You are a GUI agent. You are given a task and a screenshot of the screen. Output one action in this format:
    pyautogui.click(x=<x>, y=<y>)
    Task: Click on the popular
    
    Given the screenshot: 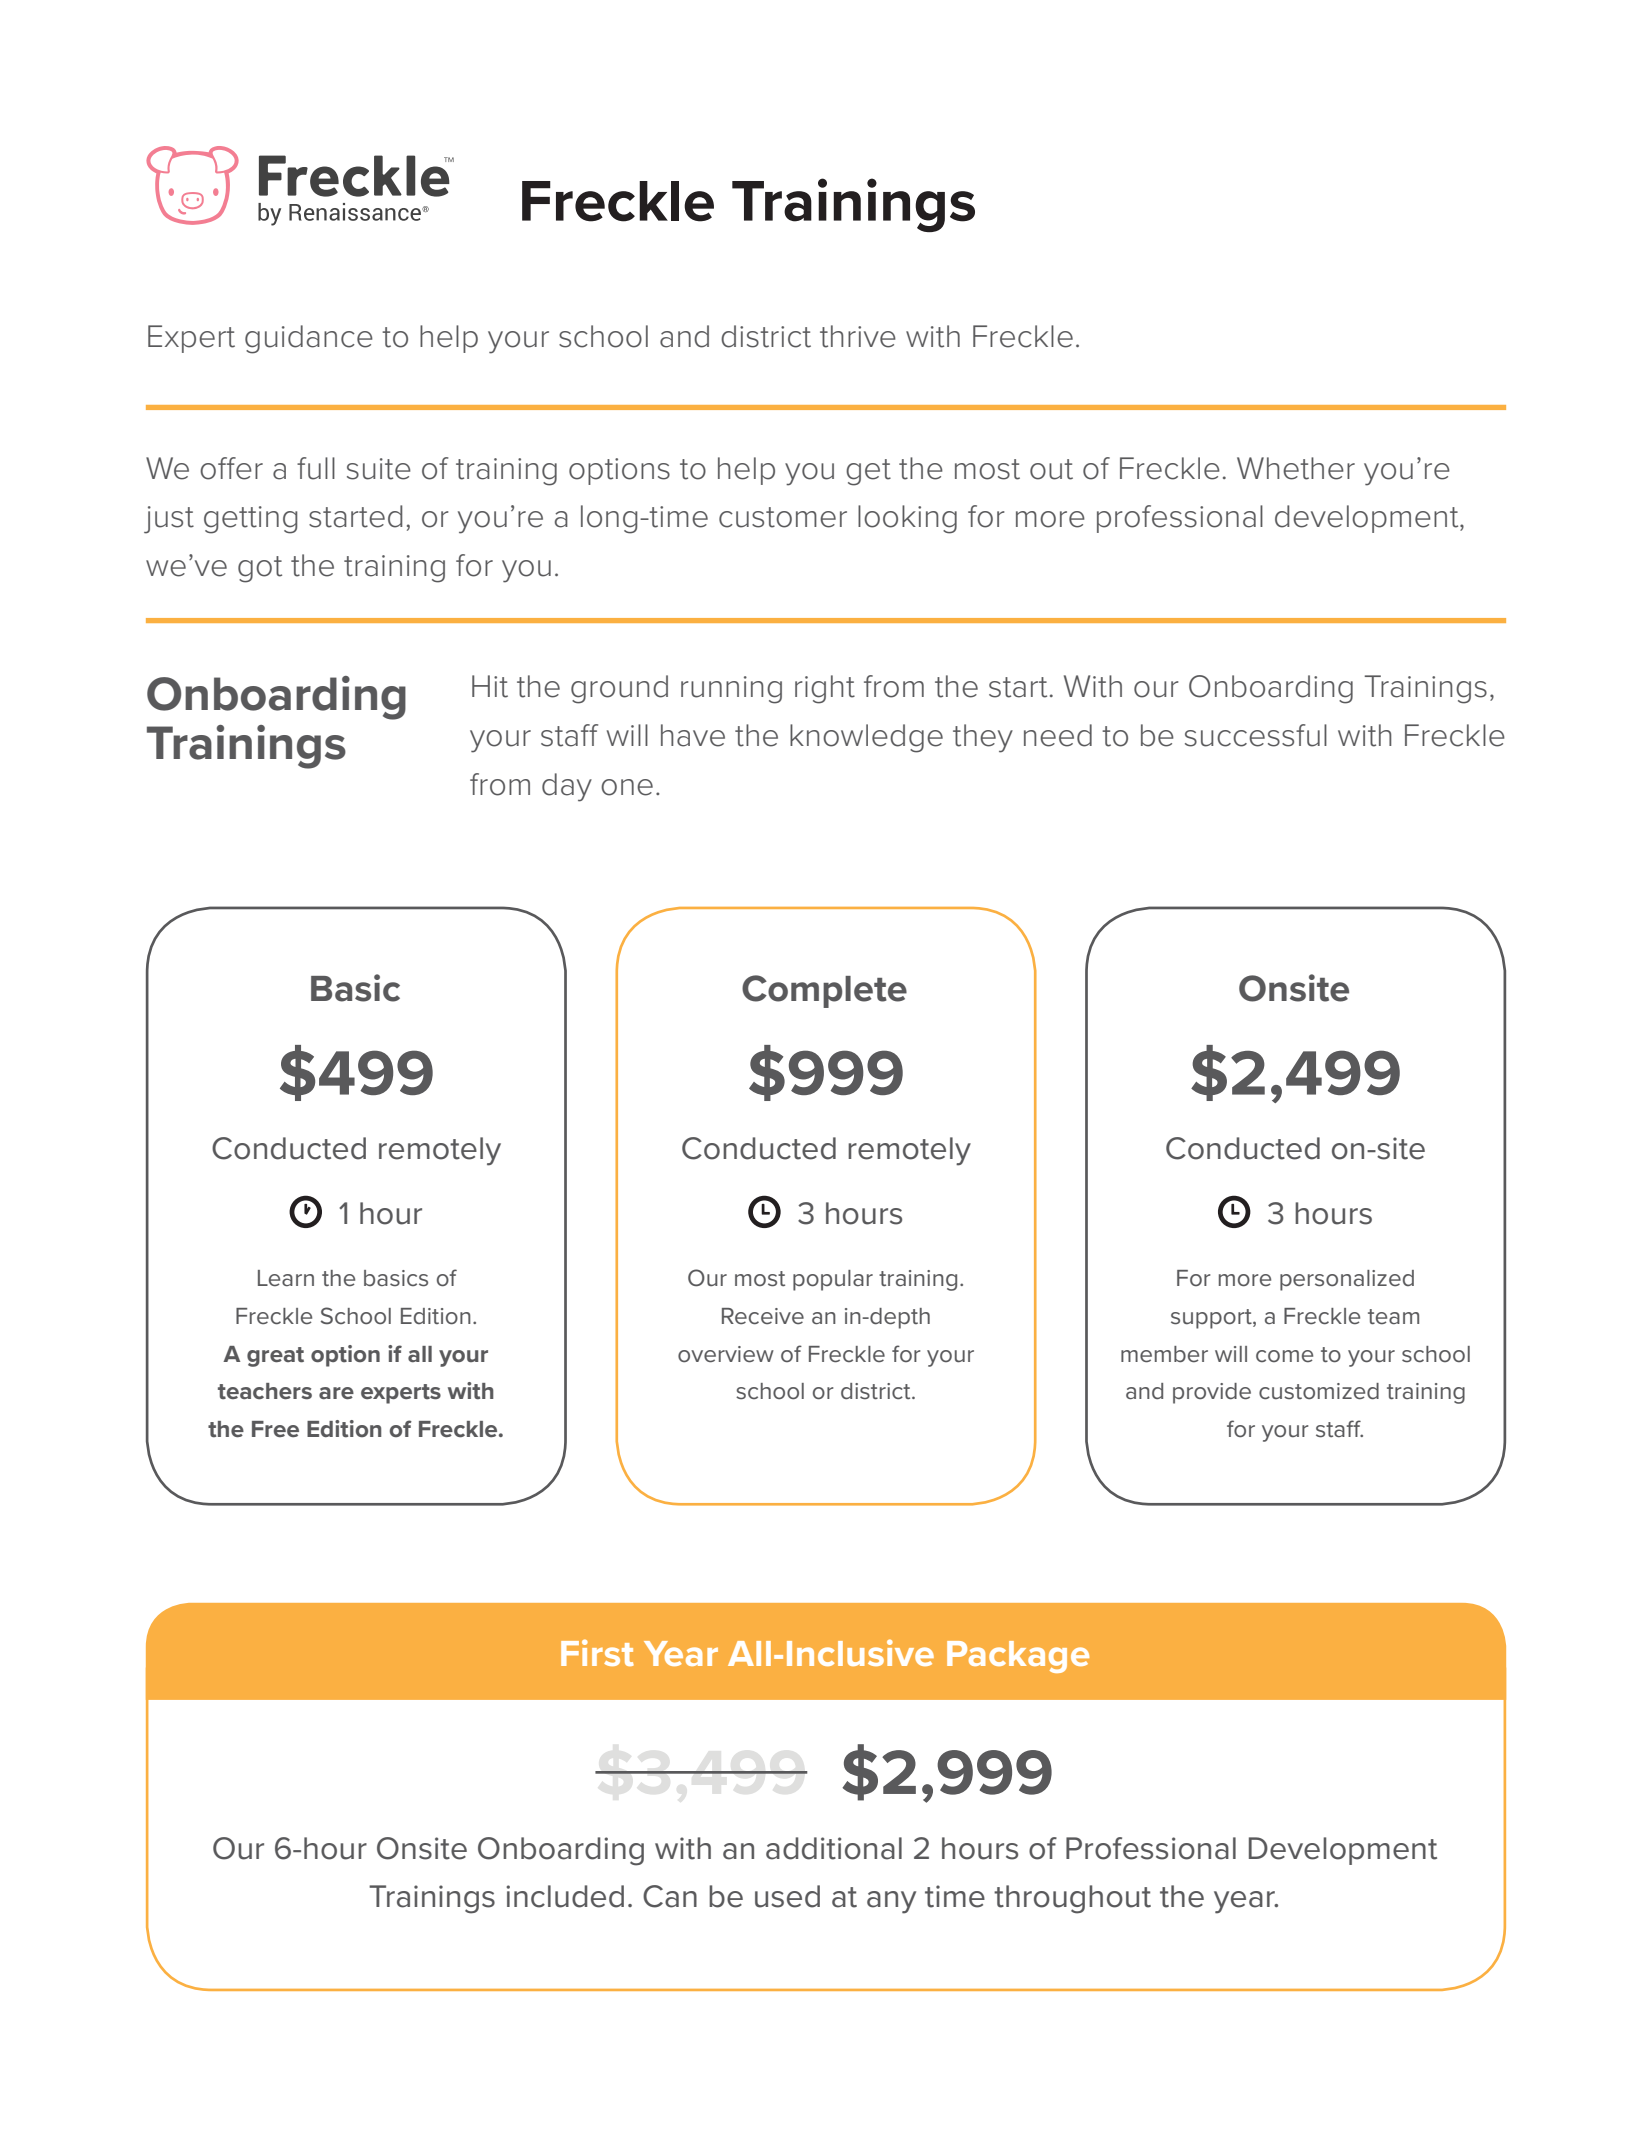 What is the action you would take?
    pyautogui.click(x=833, y=1280)
